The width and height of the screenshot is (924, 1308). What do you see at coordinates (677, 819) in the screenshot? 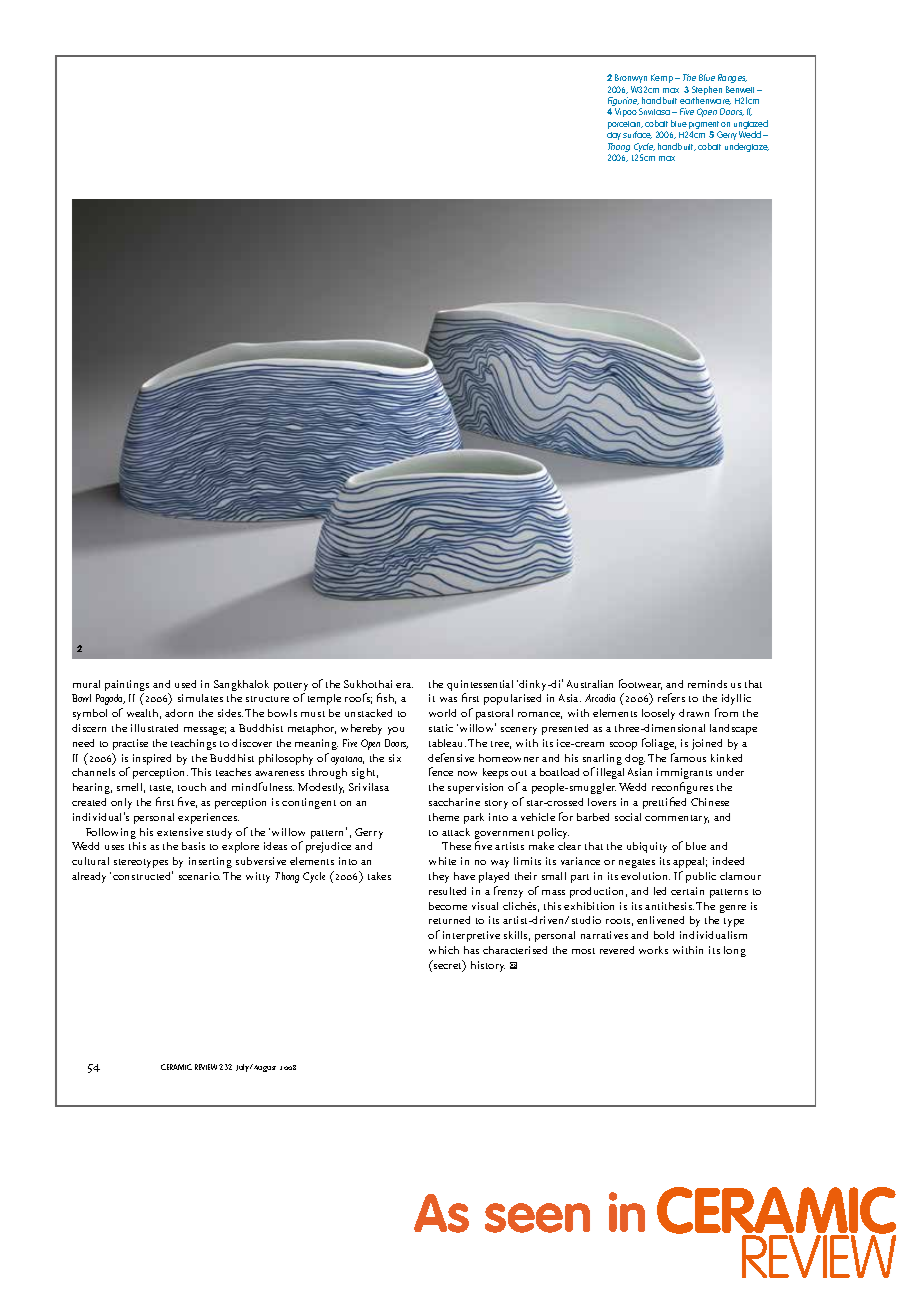
I see `commentary` at bounding box center [677, 819].
